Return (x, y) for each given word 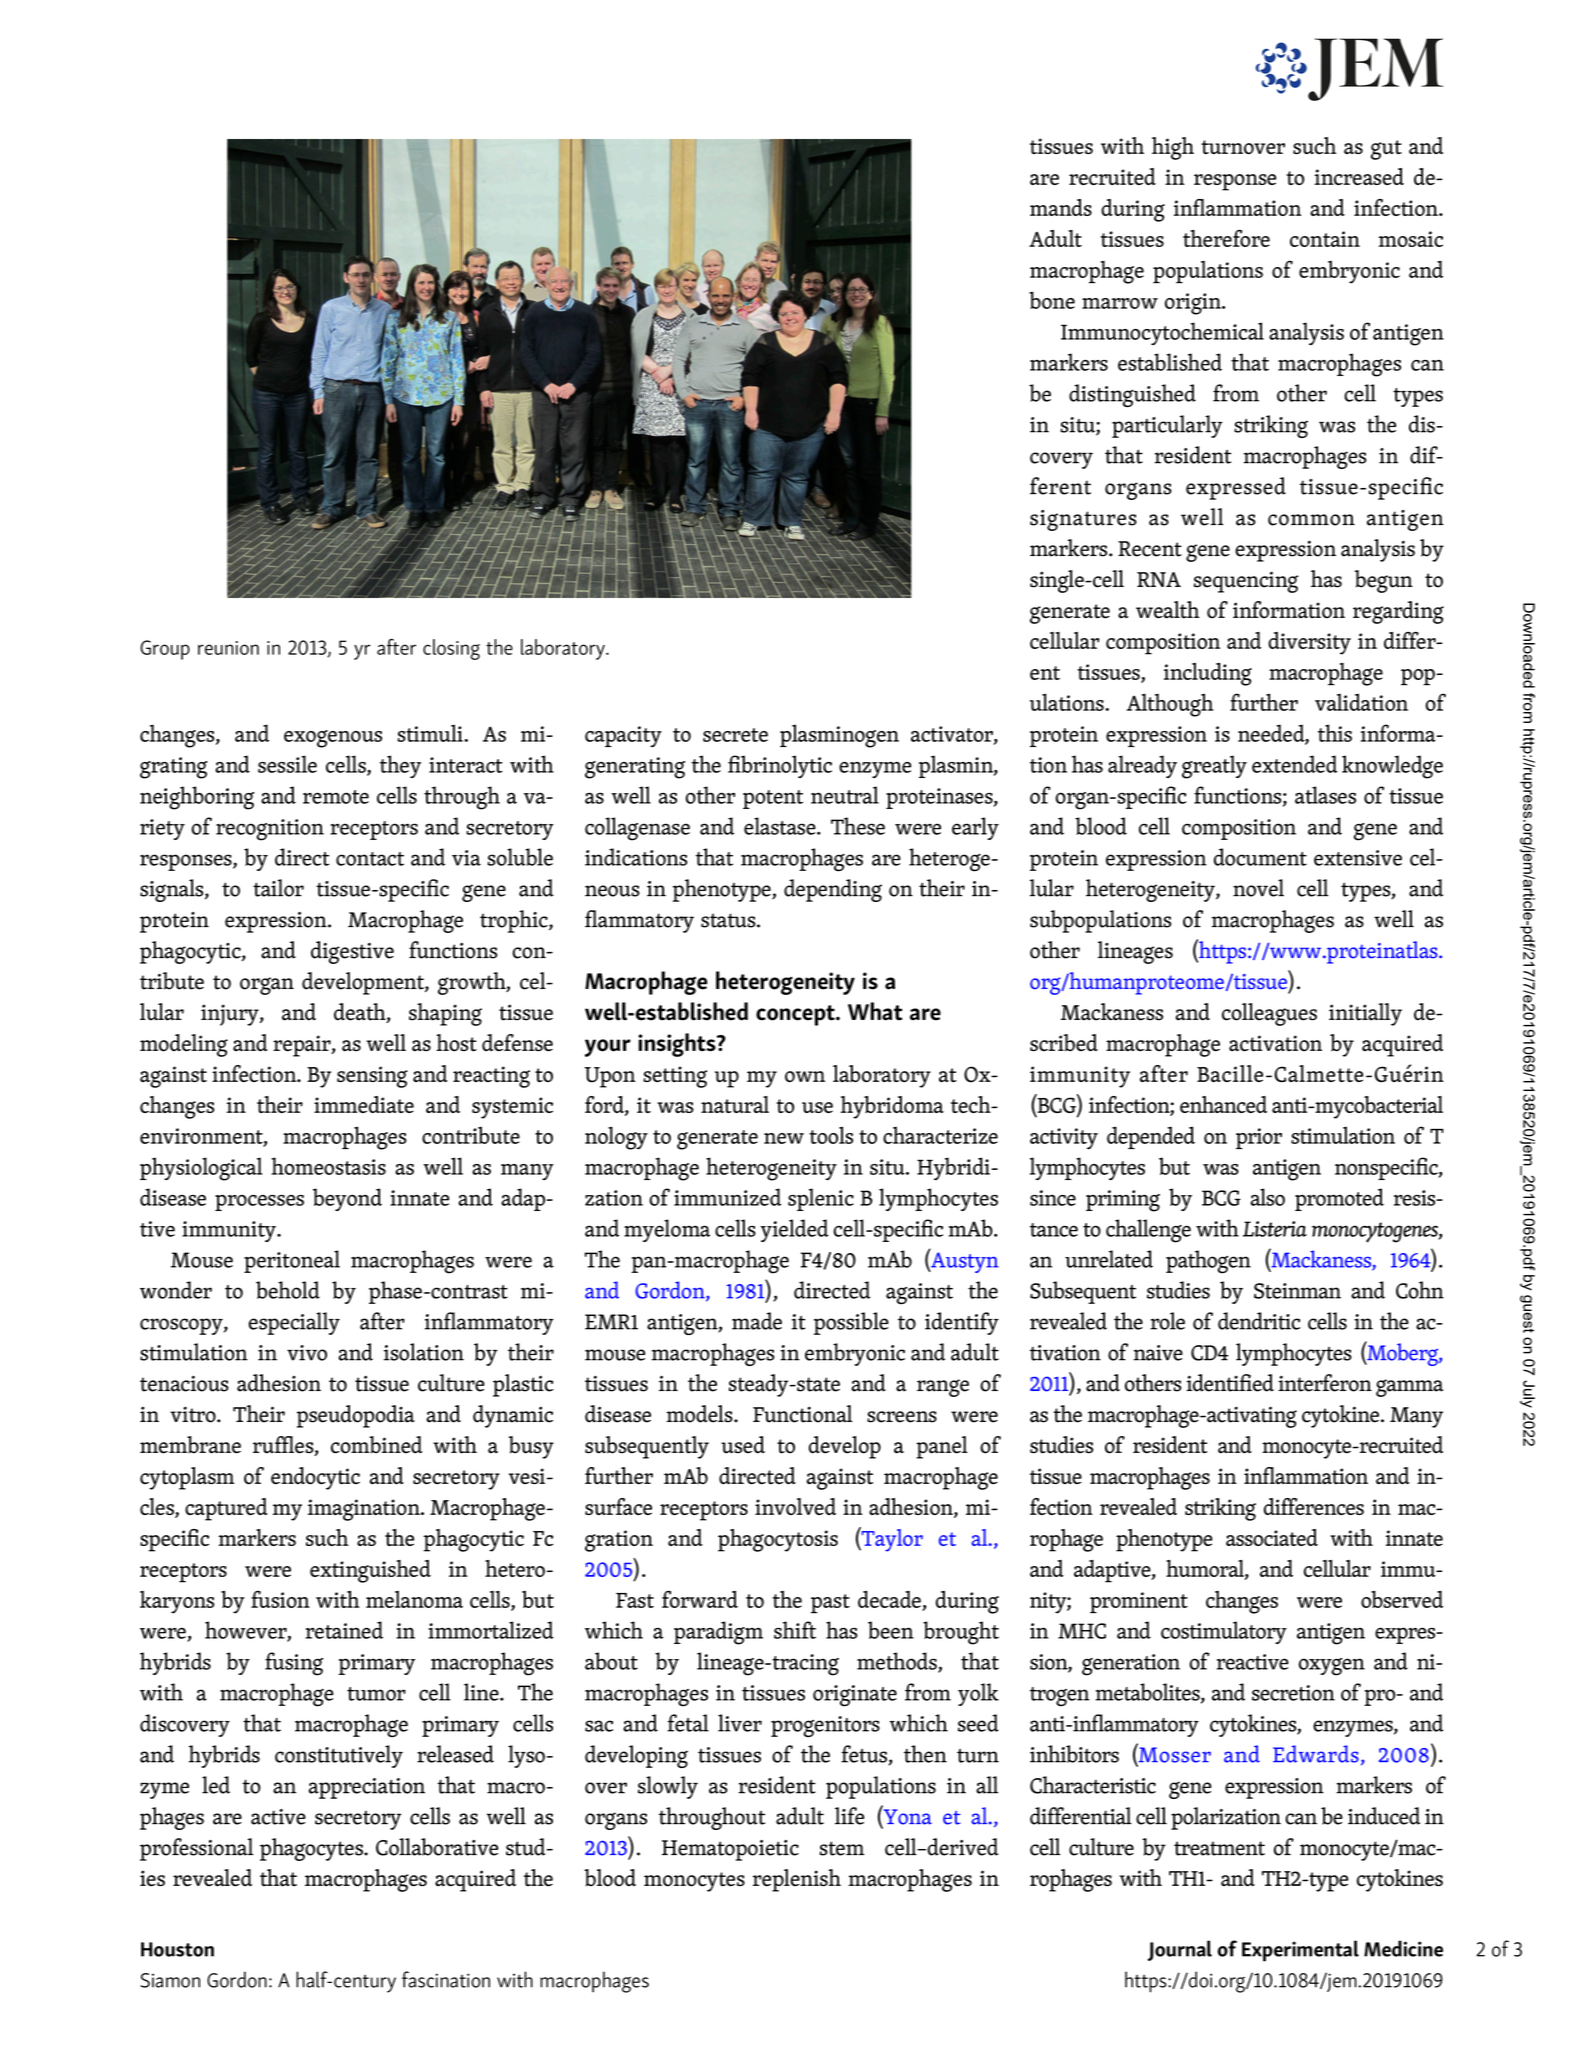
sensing (372, 1077)
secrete (735, 735)
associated (1272, 1537)
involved (795, 1506)
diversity (1309, 643)
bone (1052, 300)
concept (796, 1015)
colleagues (1269, 1014)
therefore (1226, 238)
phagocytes (312, 1849)
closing (451, 649)
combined (376, 1445)
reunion (228, 648)
